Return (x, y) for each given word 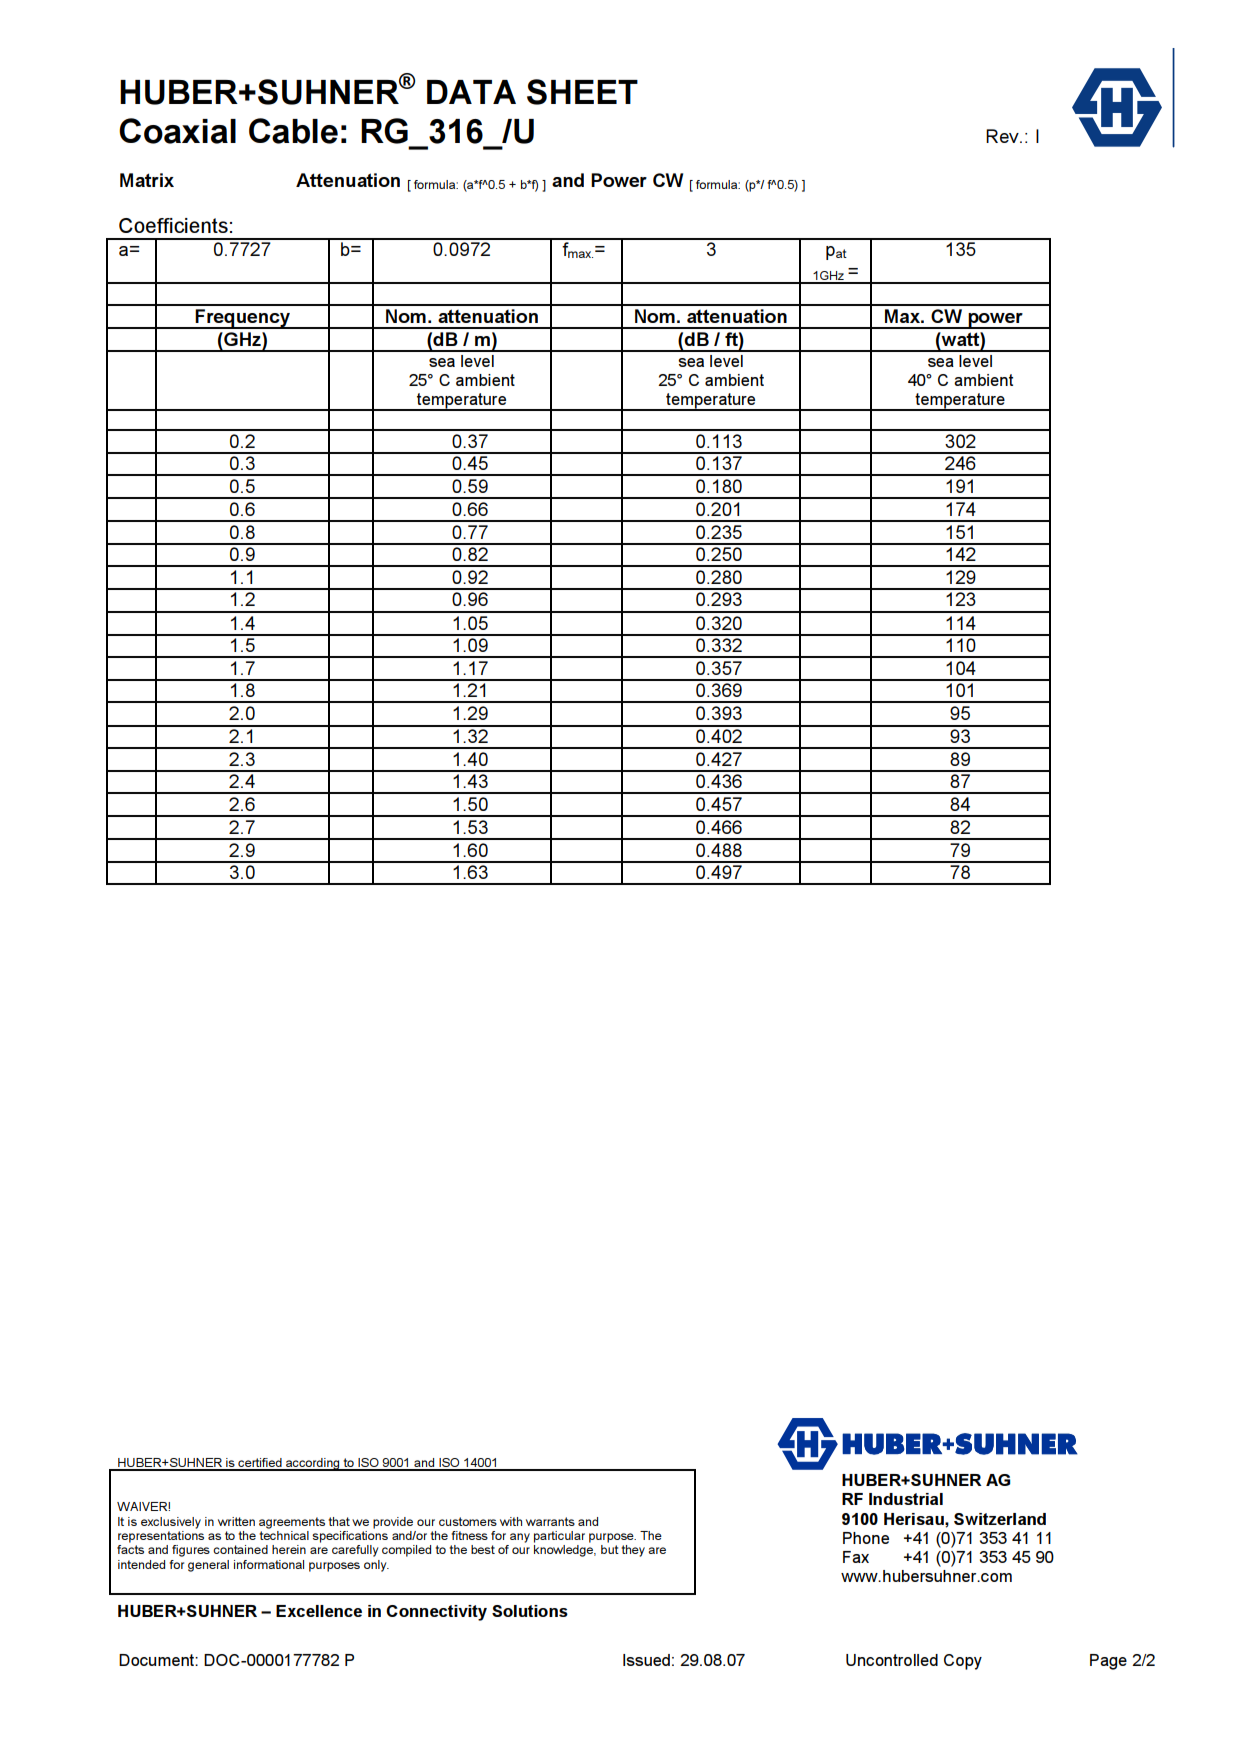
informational (269, 1564)
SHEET (582, 92)
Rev (1003, 136)
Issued (646, 1660)
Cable (293, 131)
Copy (963, 1662)
